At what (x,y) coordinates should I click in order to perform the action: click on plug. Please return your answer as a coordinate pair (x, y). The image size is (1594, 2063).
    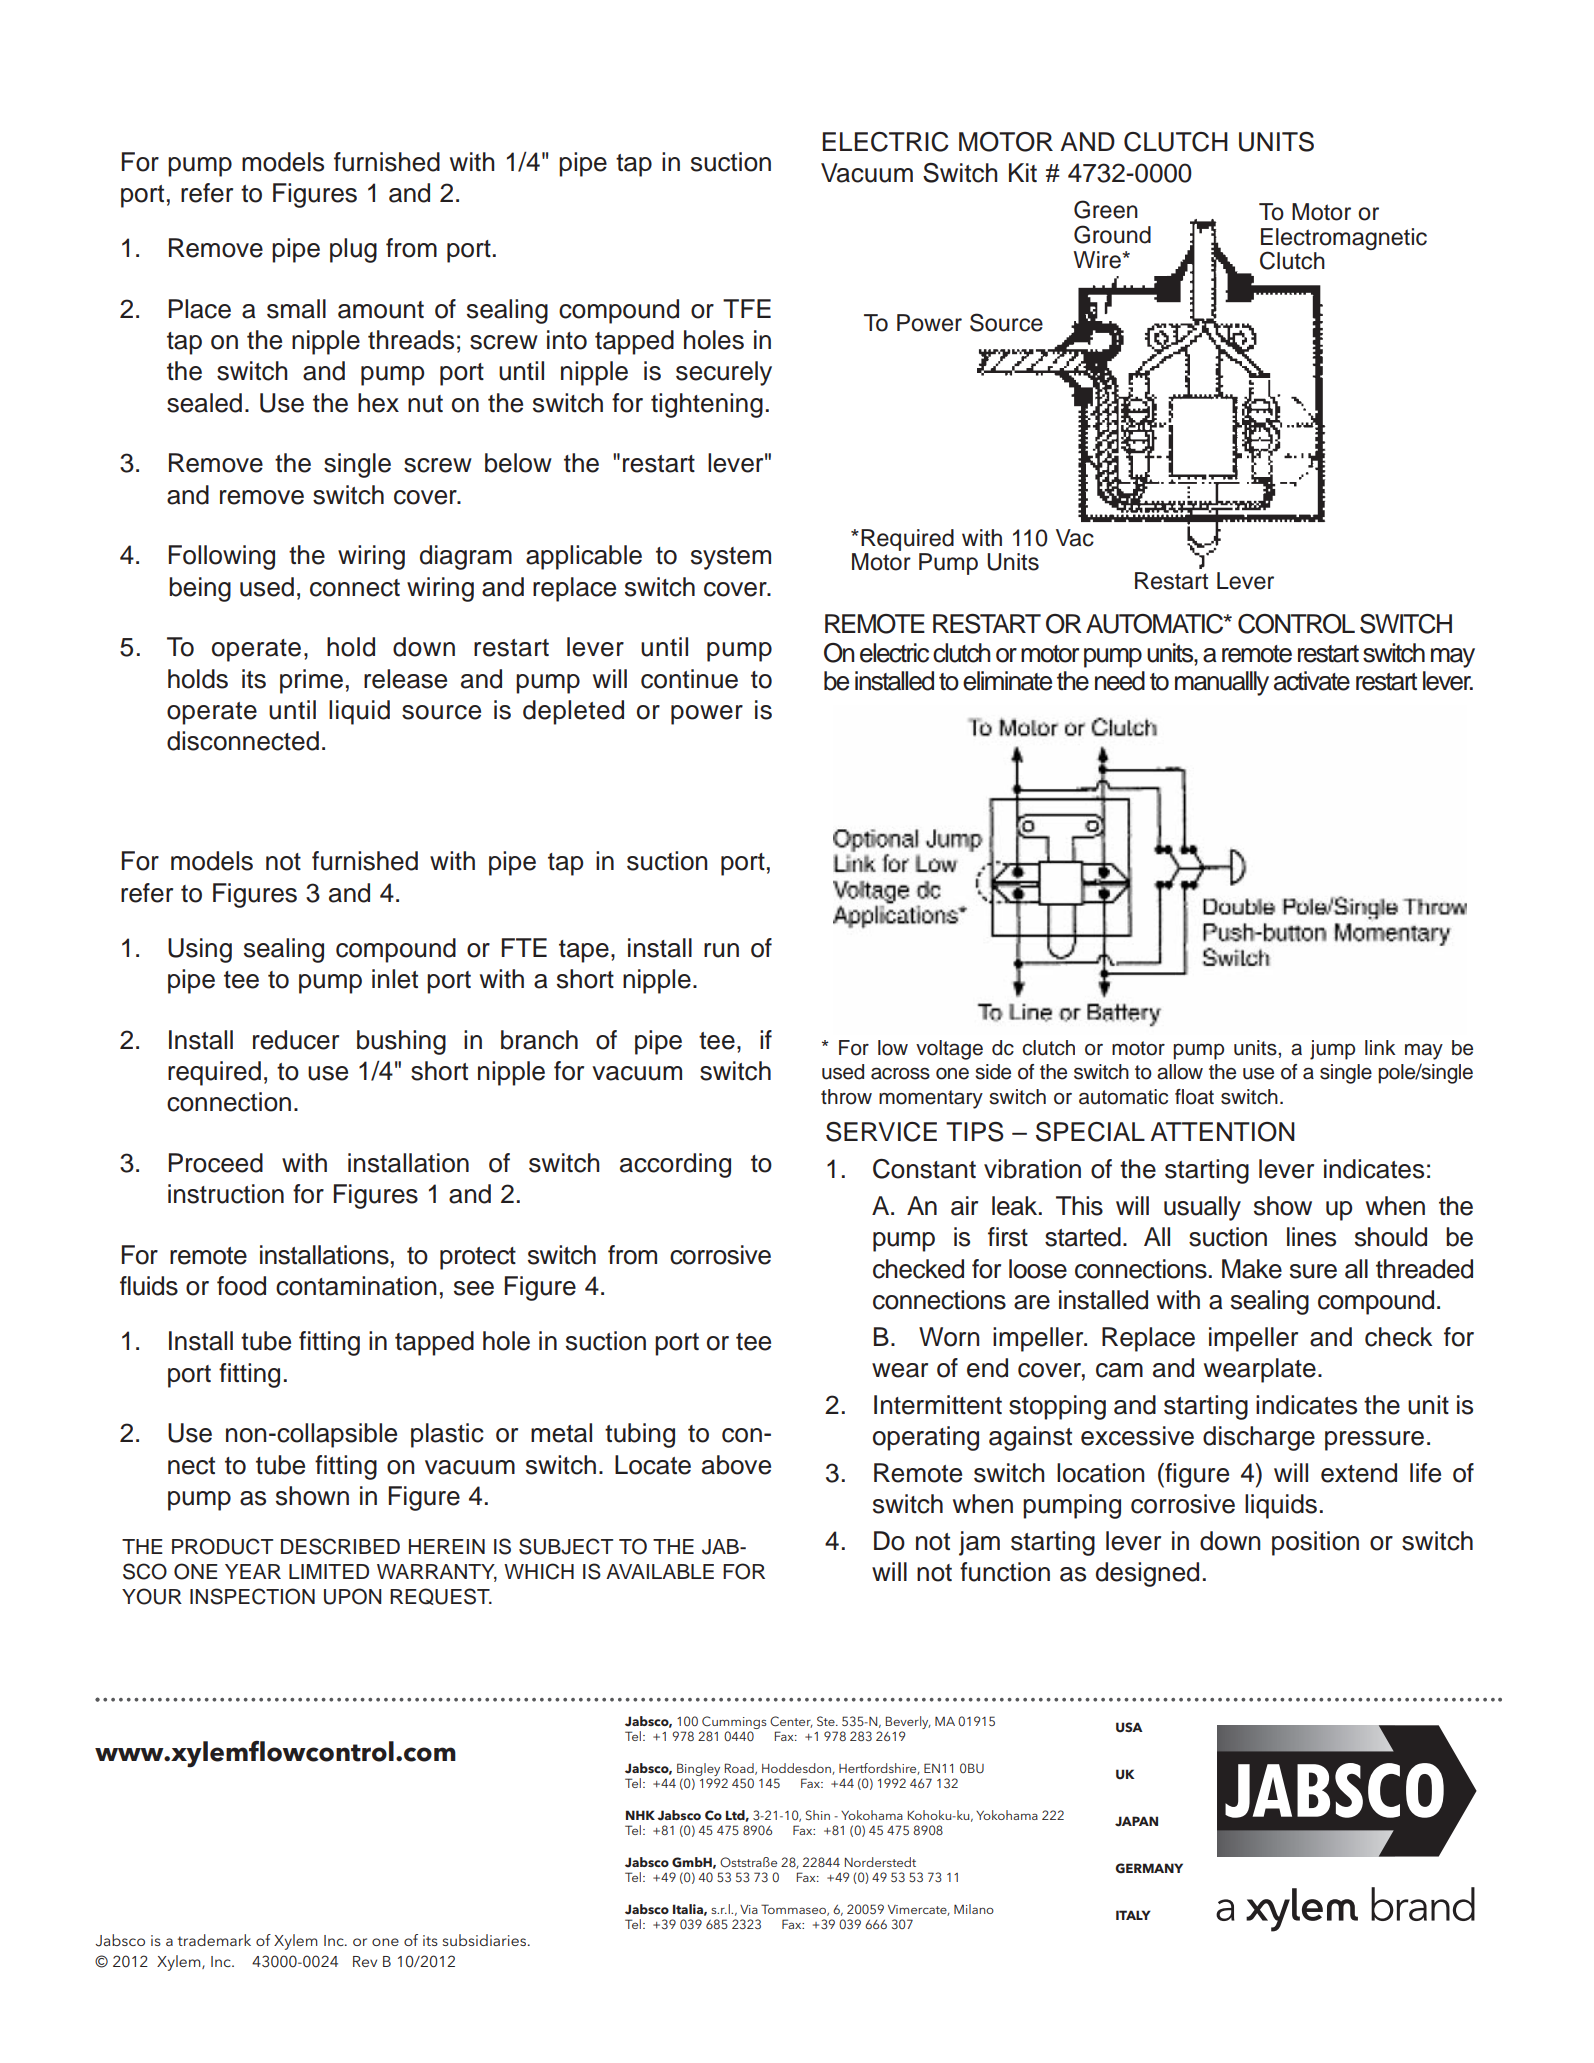
    Looking at the image, I should click on (353, 250).
